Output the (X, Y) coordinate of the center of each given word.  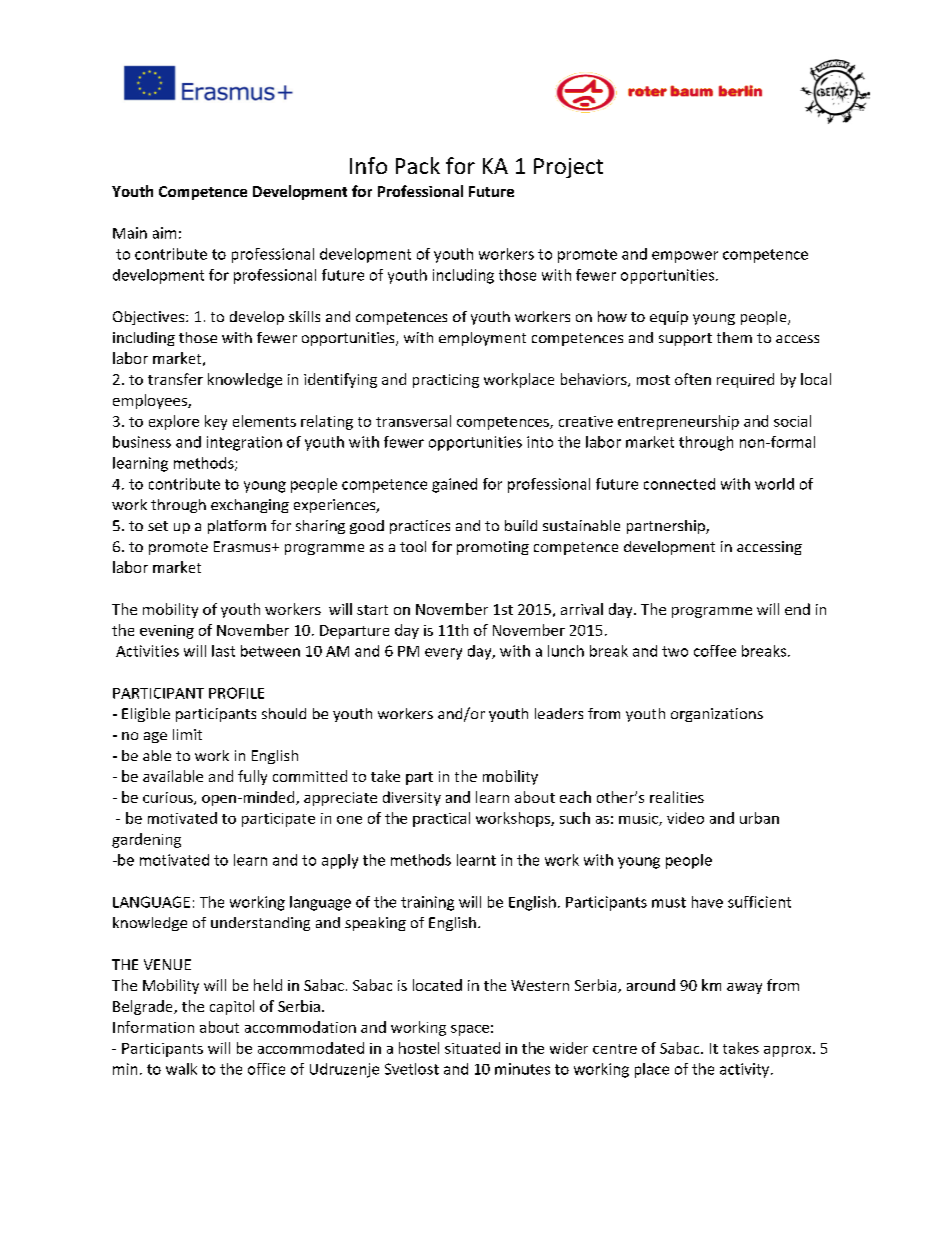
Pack (418, 165)
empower (685, 257)
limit (187, 734)
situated (472, 1048)
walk (181, 1069)
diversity (412, 798)
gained (454, 485)
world (774, 484)
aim (164, 233)
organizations (717, 715)
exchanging (250, 506)
